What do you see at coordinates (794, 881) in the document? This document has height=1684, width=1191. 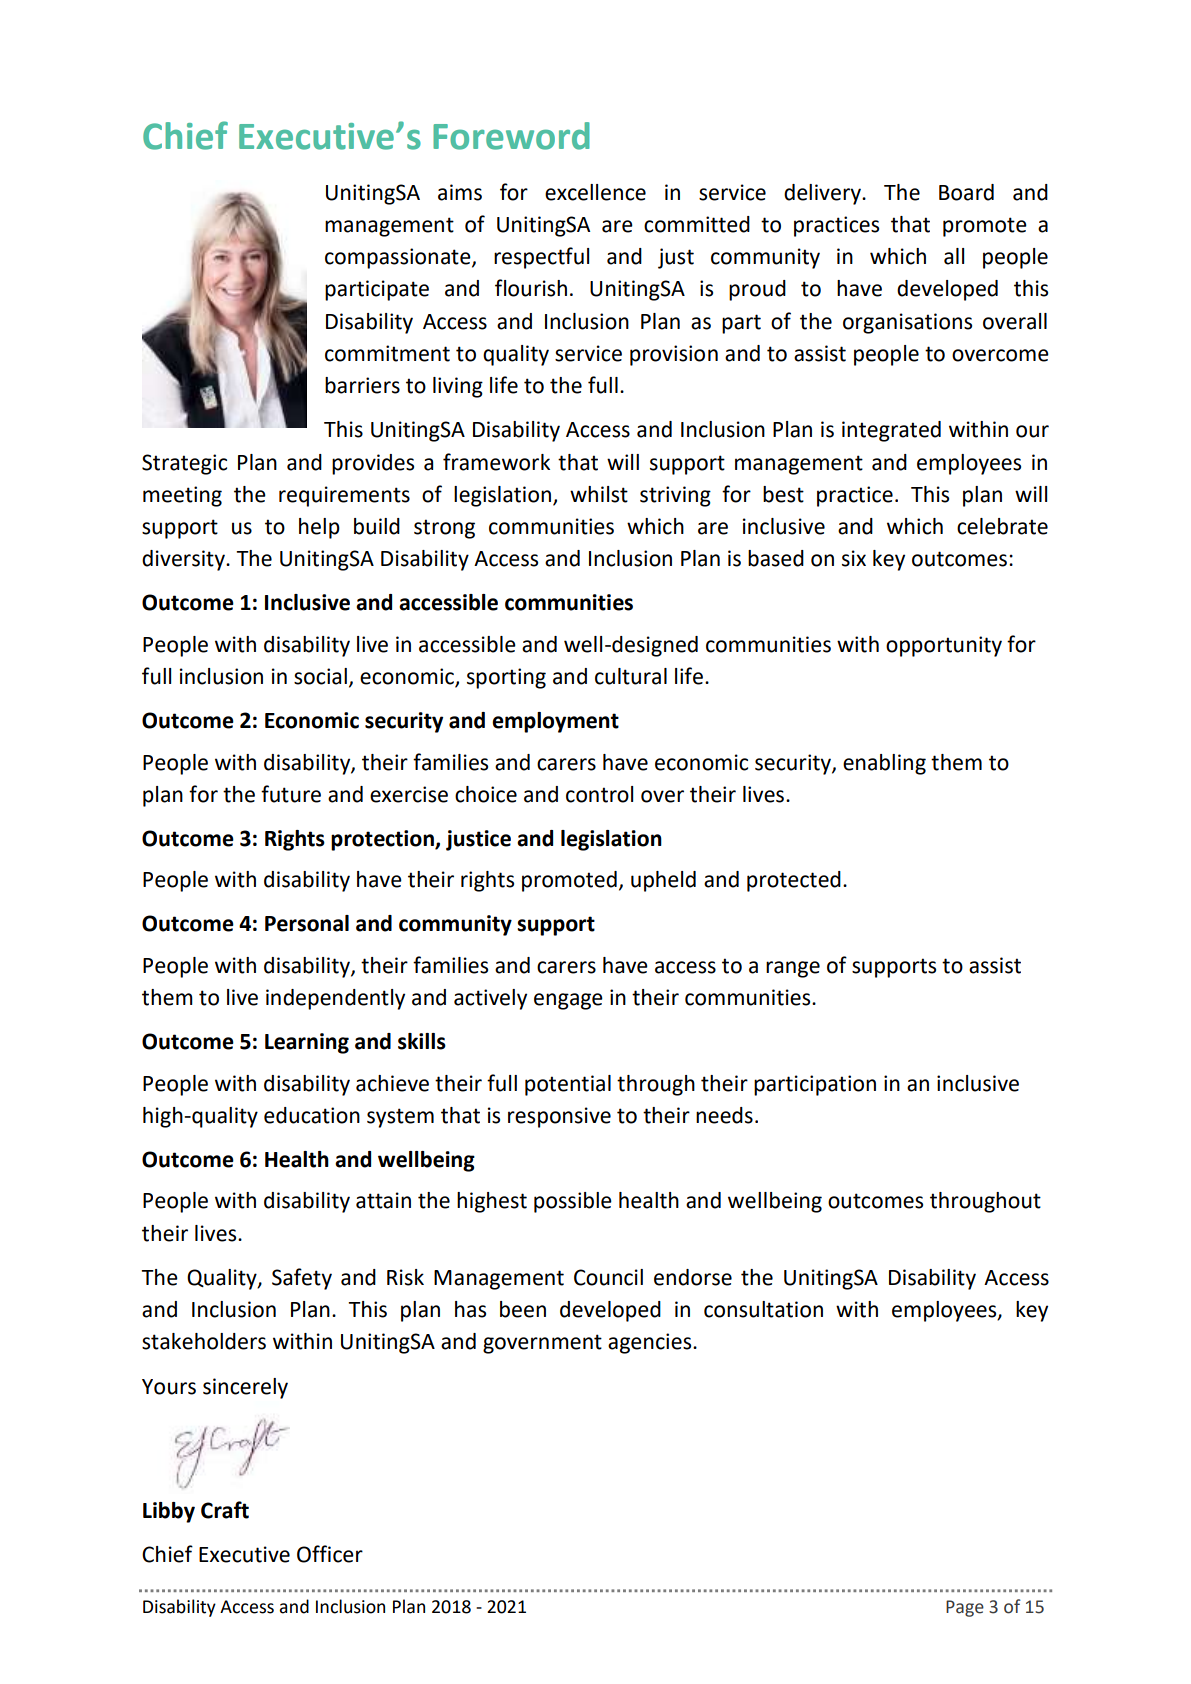 I see `protected` at bounding box center [794, 881].
